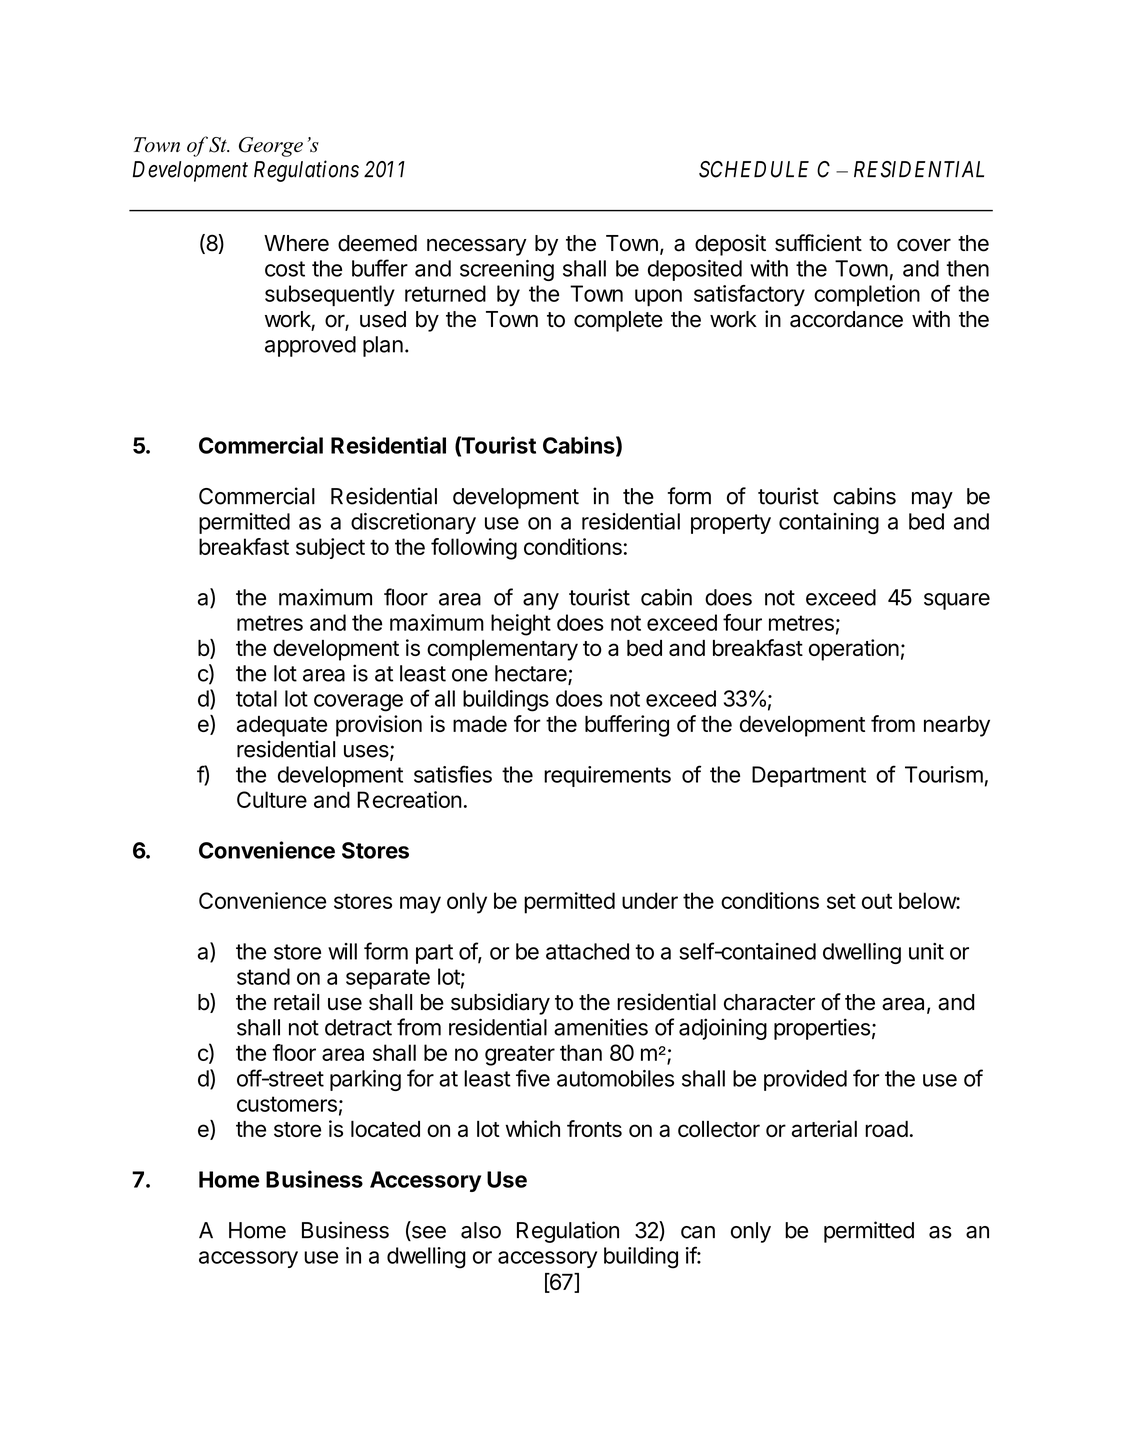 The image size is (1122, 1452). Describe the element at coordinates (541, 601) in the image. I see `any` at that location.
